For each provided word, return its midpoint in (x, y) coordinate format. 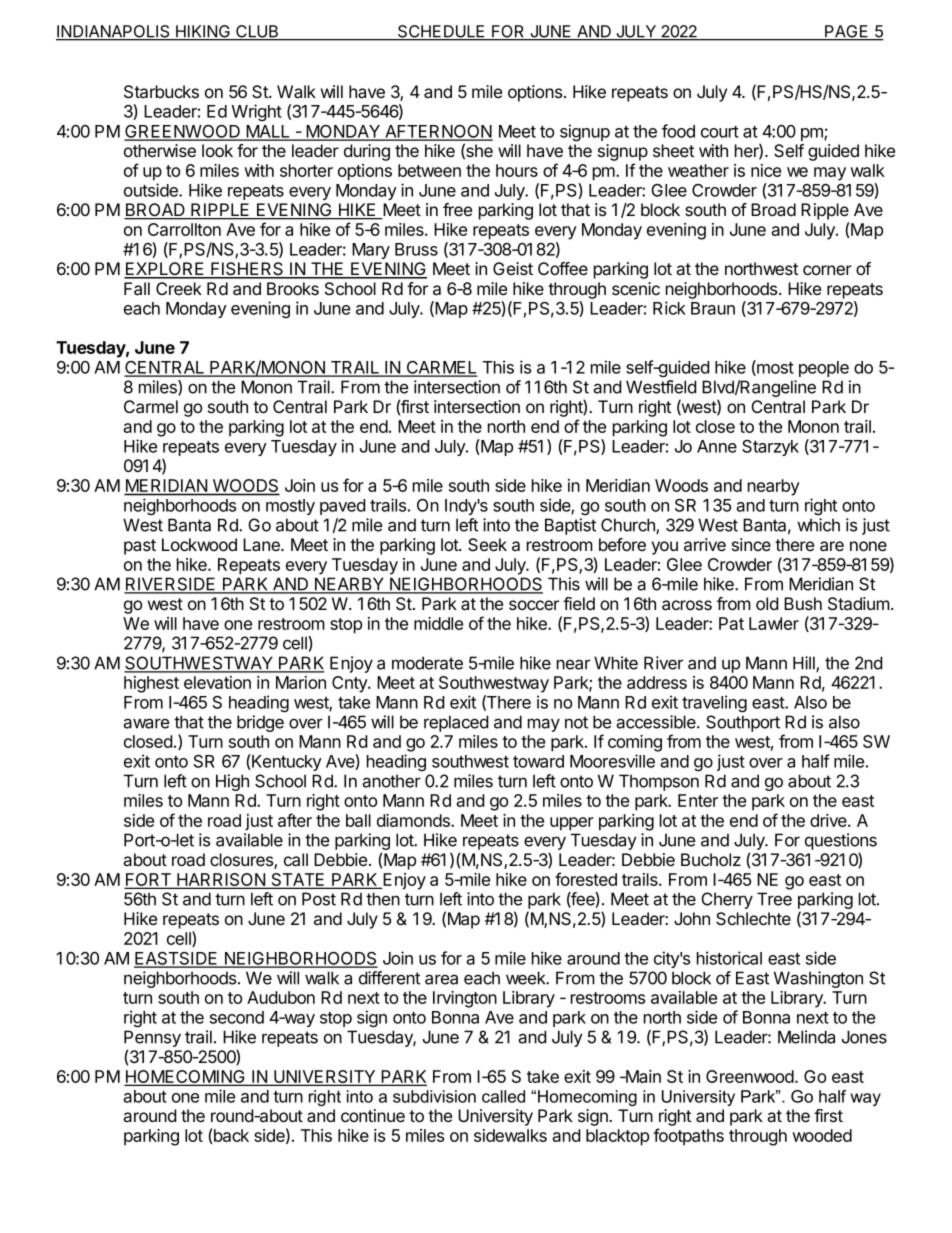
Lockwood (199, 544)
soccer (534, 605)
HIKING (203, 32)
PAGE (847, 32)
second (237, 1017)
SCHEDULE (441, 32)
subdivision (434, 1096)
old (767, 603)
